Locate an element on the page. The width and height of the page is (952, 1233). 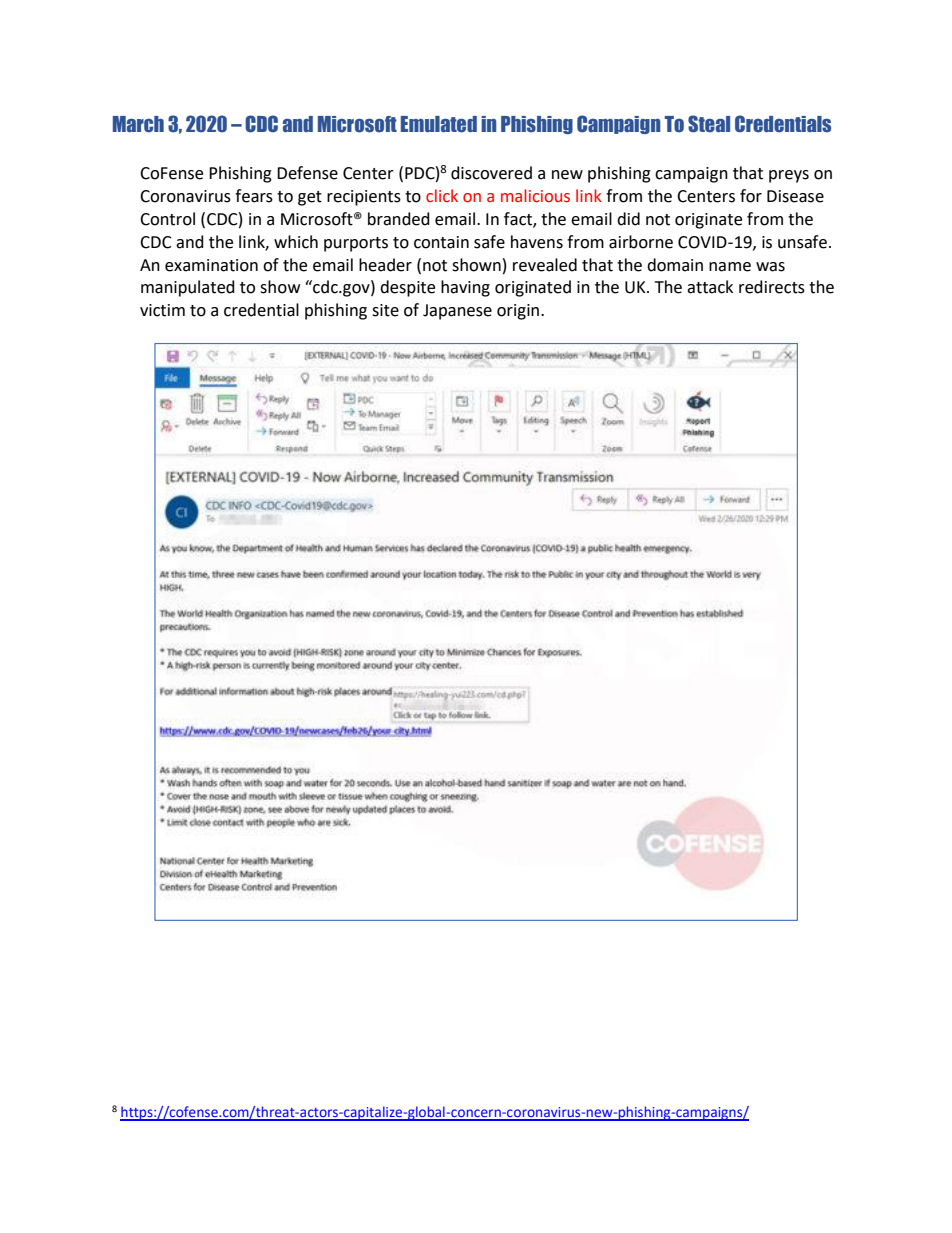
March is located at coordinates (138, 124).
